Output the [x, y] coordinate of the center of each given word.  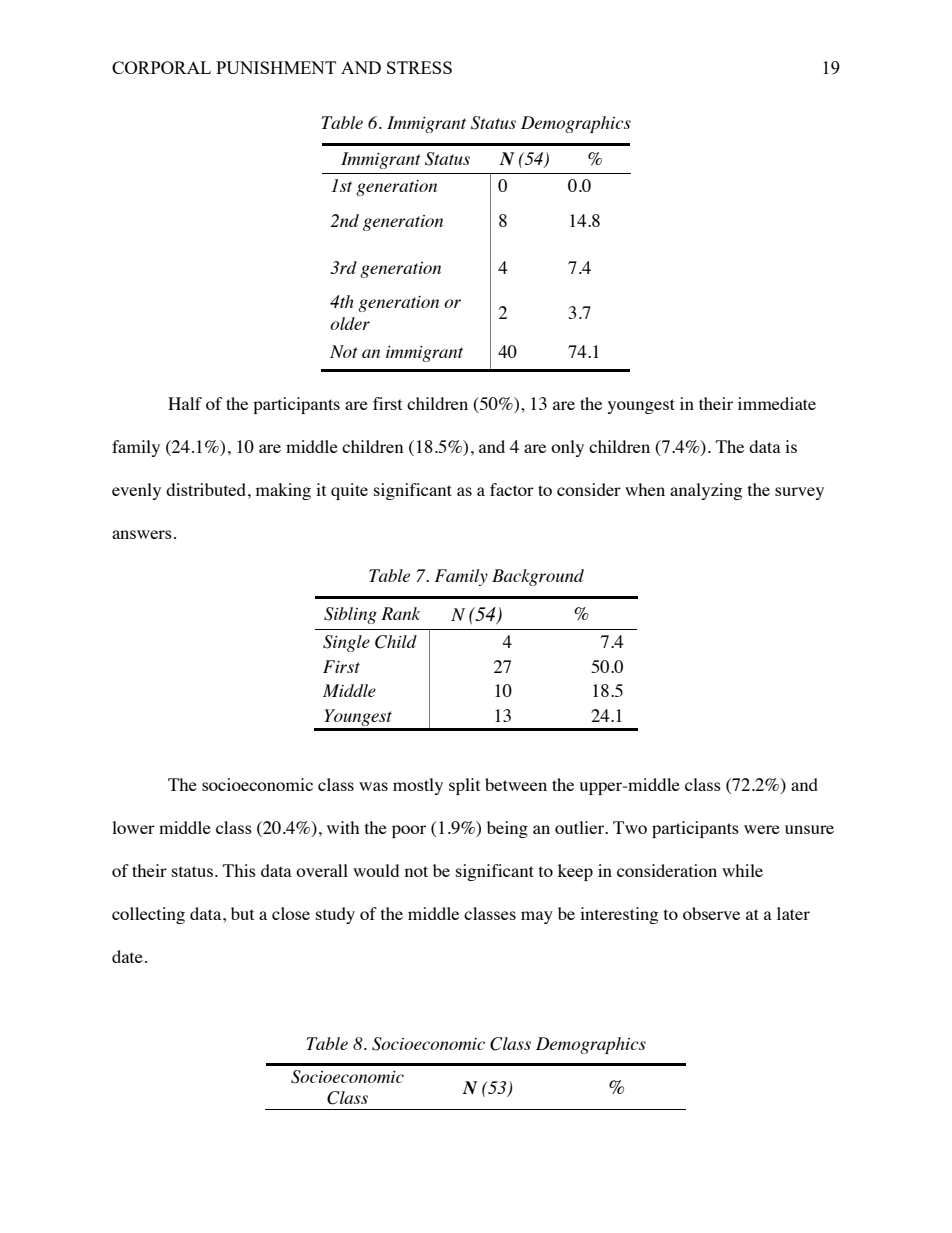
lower [133, 827]
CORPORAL [161, 67]
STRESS [419, 67]
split [464, 786]
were [762, 829]
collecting [148, 915]
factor [512, 489]
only [567, 448]
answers [142, 534]
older [350, 323]
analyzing [706, 491]
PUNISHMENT [276, 67]
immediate [777, 403]
